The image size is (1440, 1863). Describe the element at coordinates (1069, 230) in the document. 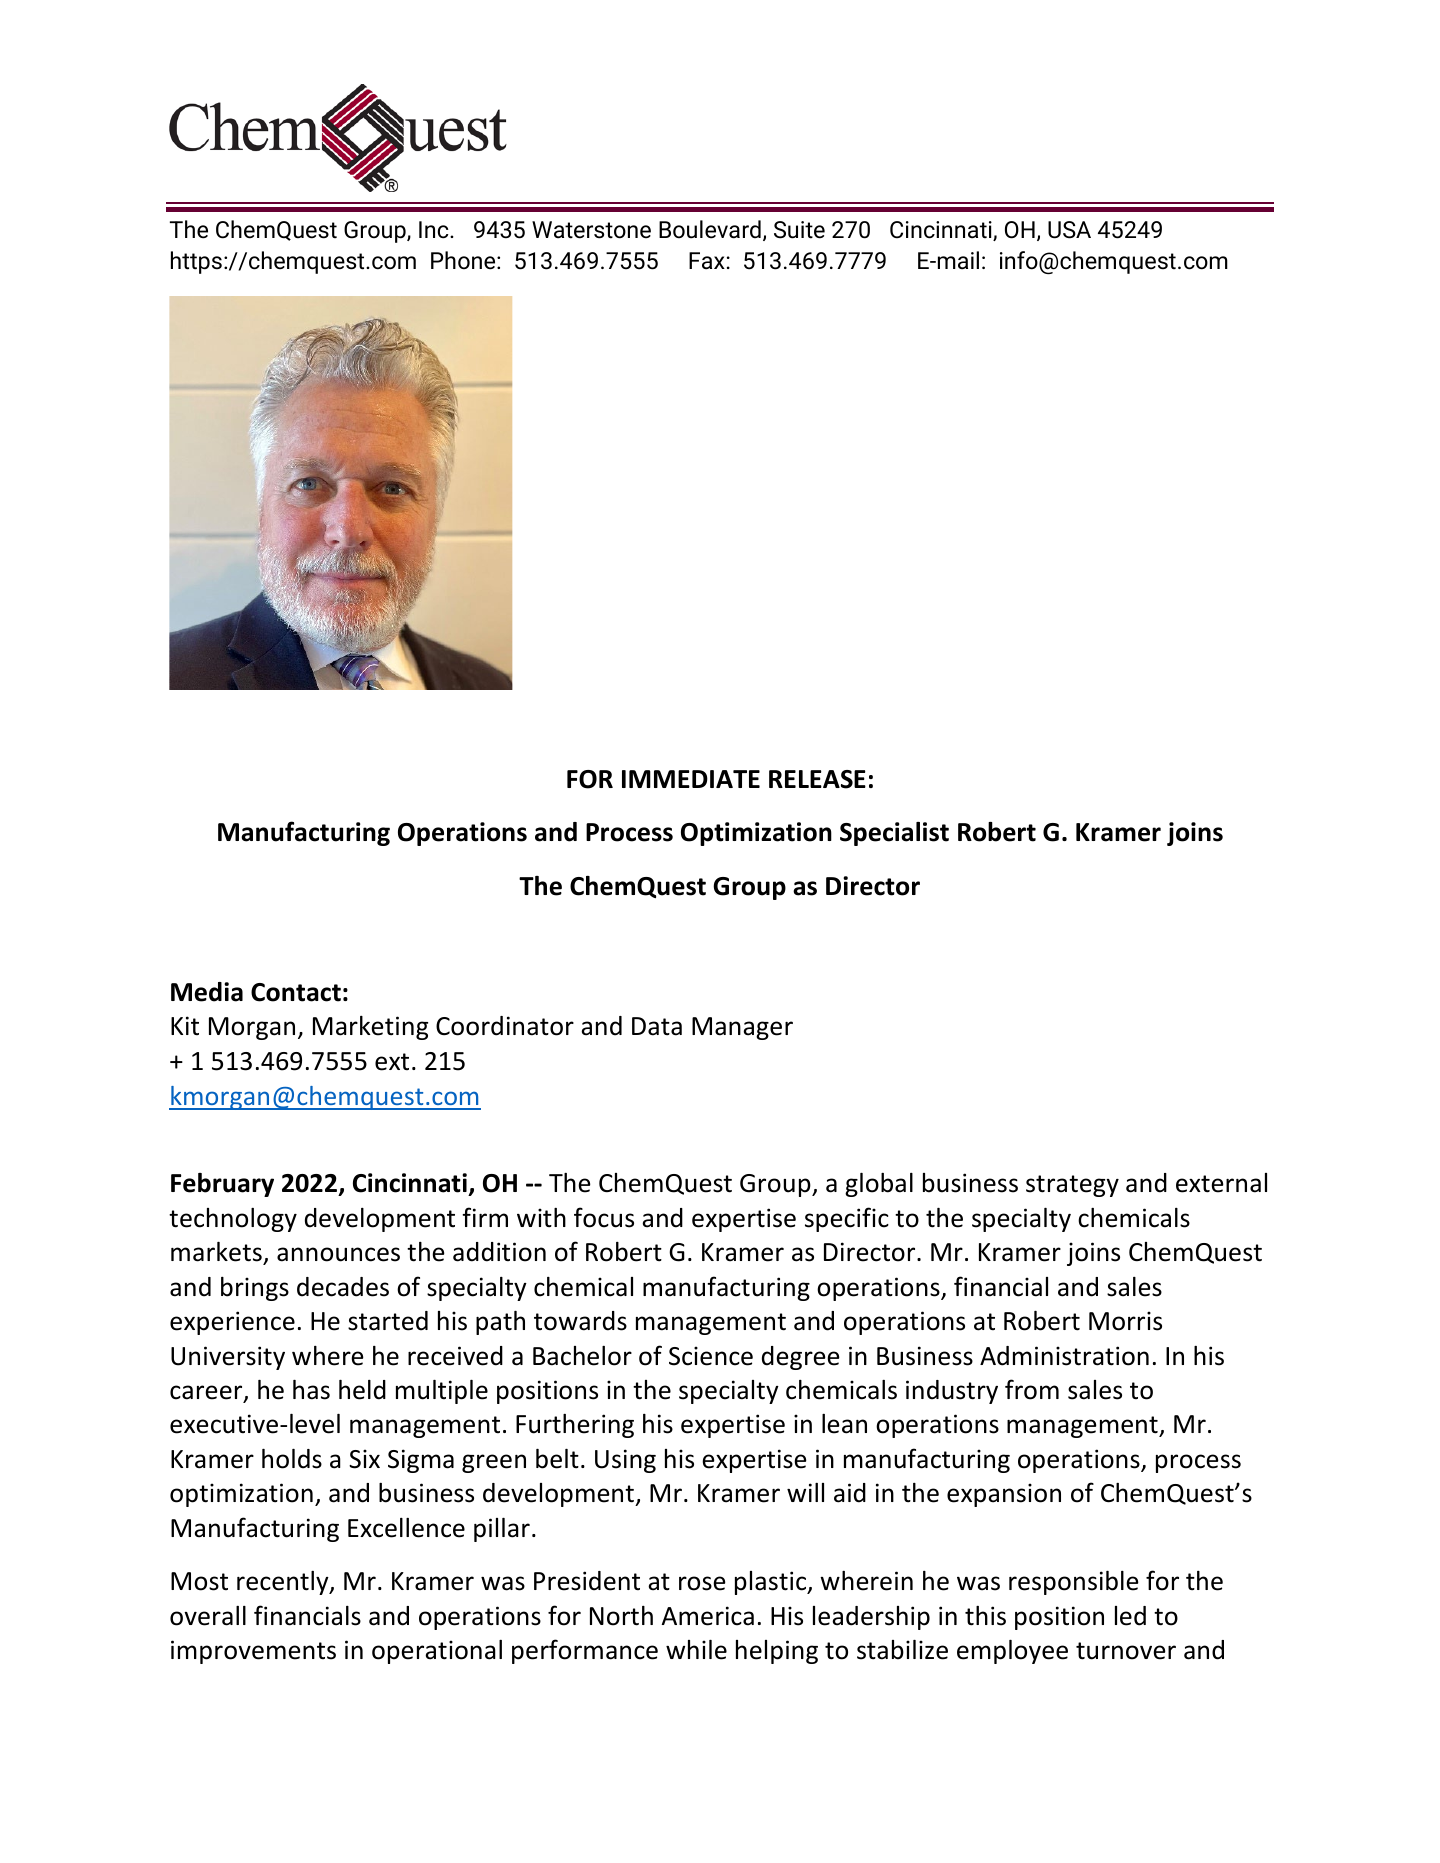

I see `USA` at that location.
